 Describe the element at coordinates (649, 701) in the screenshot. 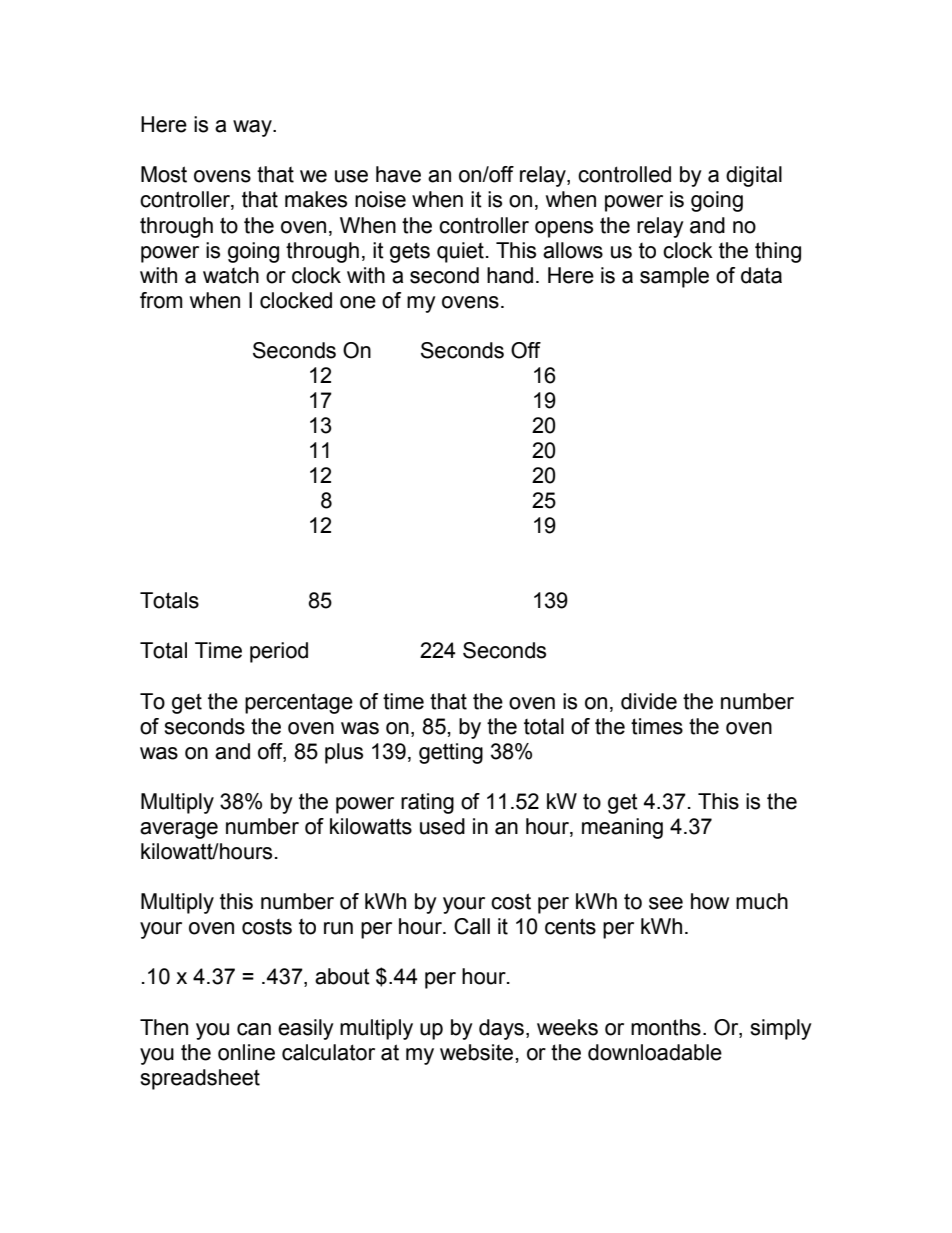

I see `divide` at that location.
